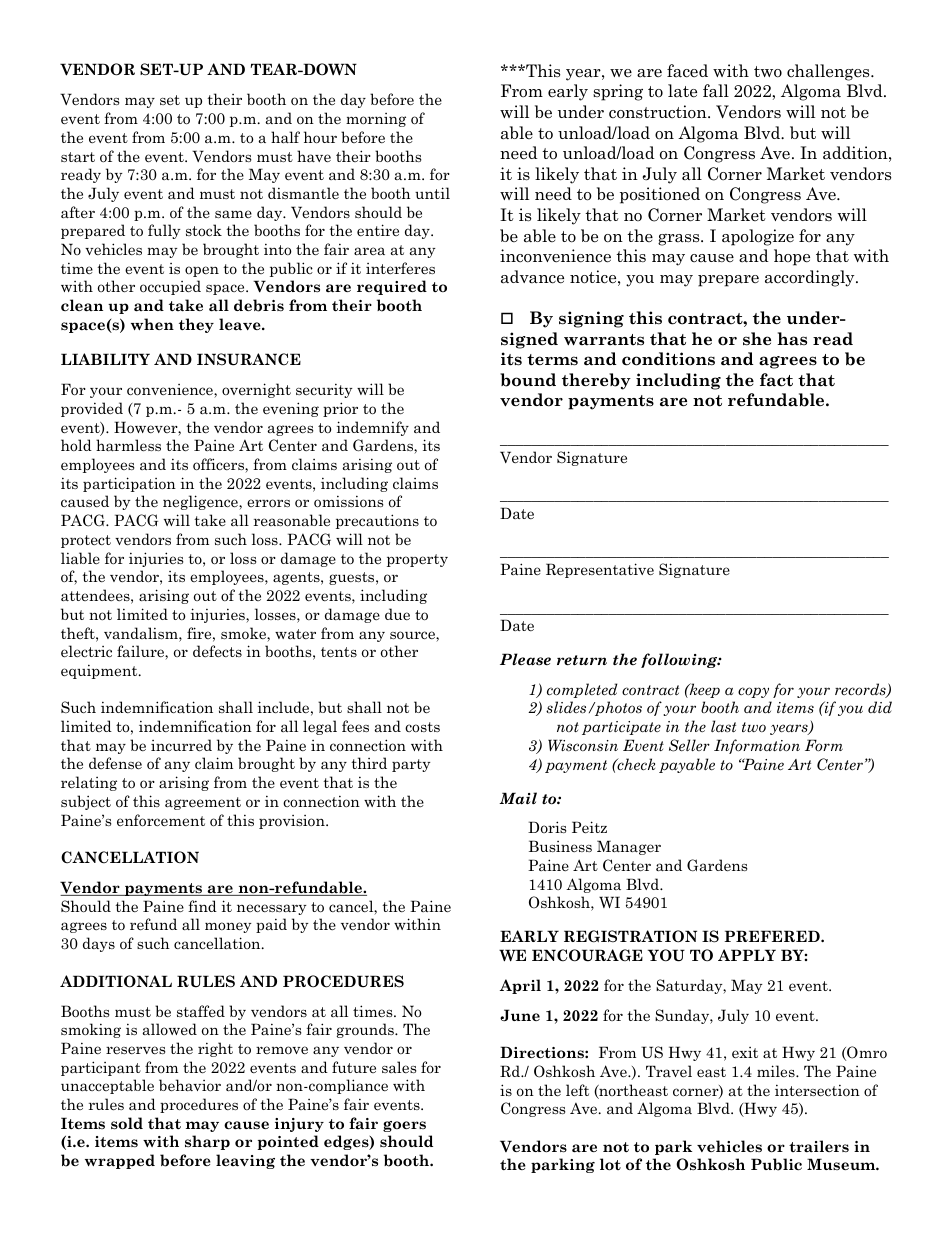  Describe the element at coordinates (217, 651) in the image. I see `defects` at that location.
